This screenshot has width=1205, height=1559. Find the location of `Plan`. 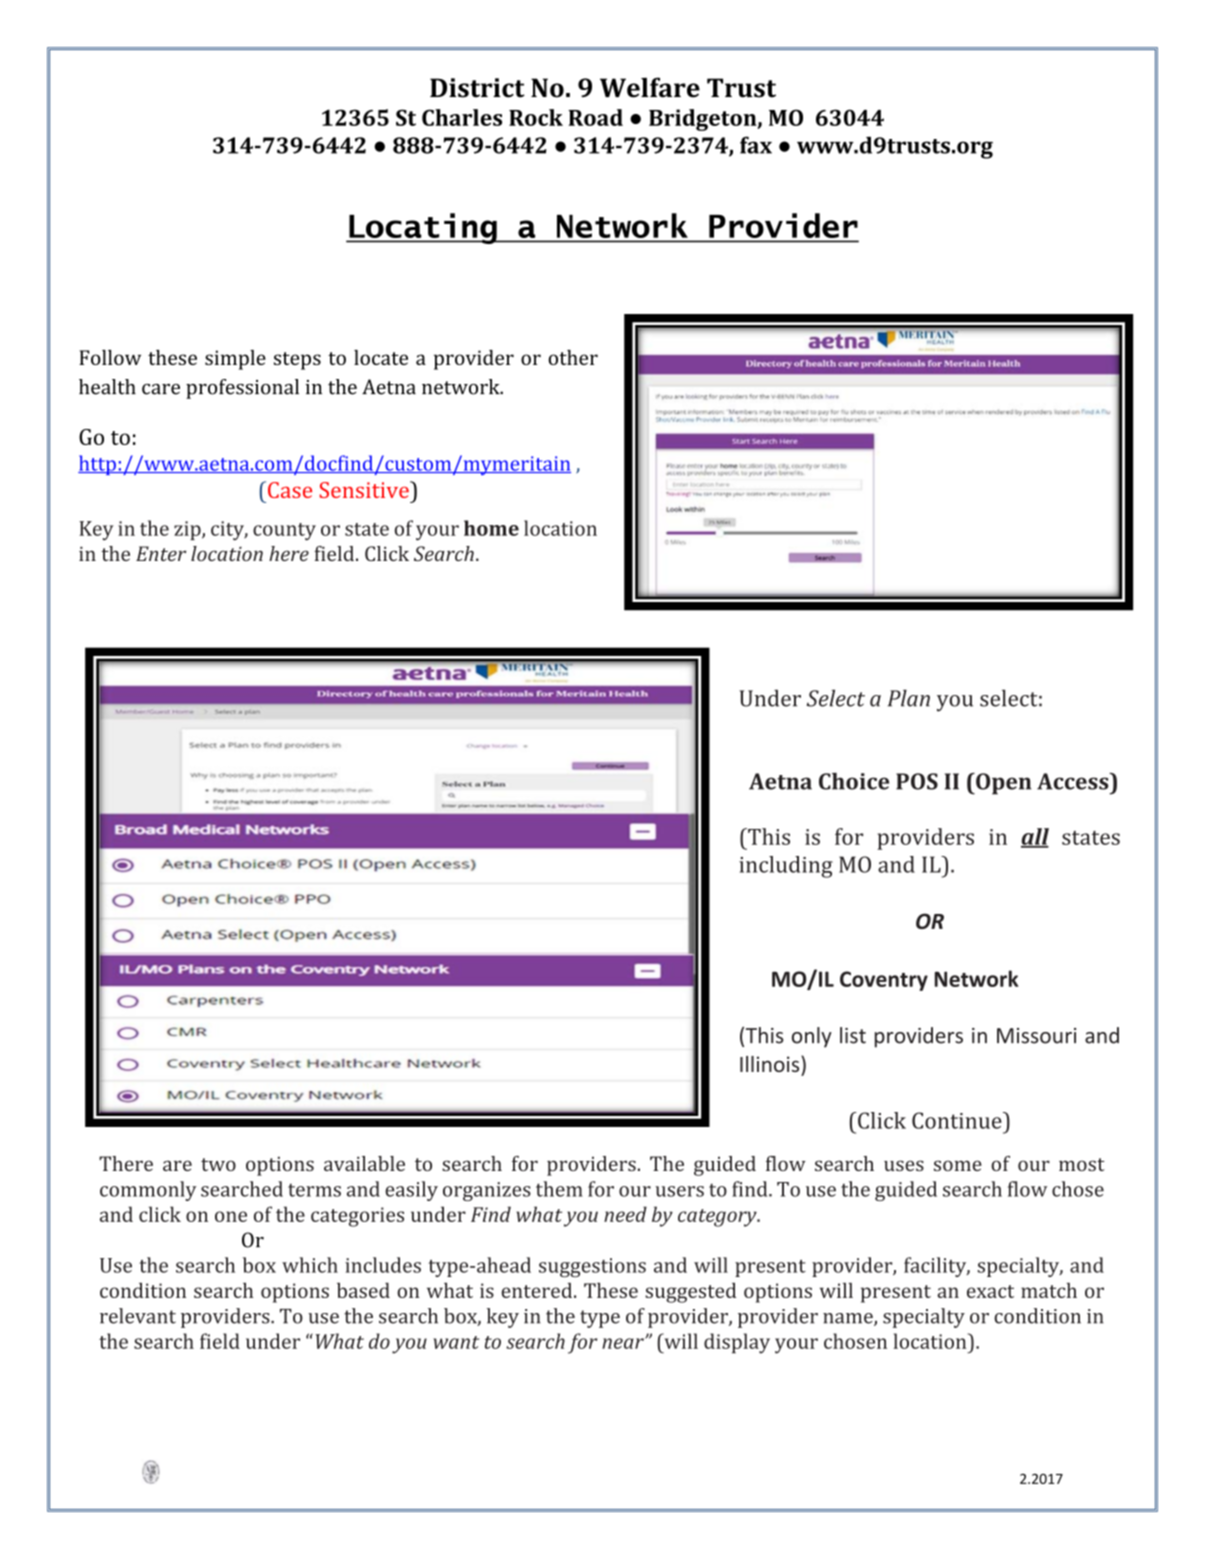

Plan is located at coordinates (909, 698).
